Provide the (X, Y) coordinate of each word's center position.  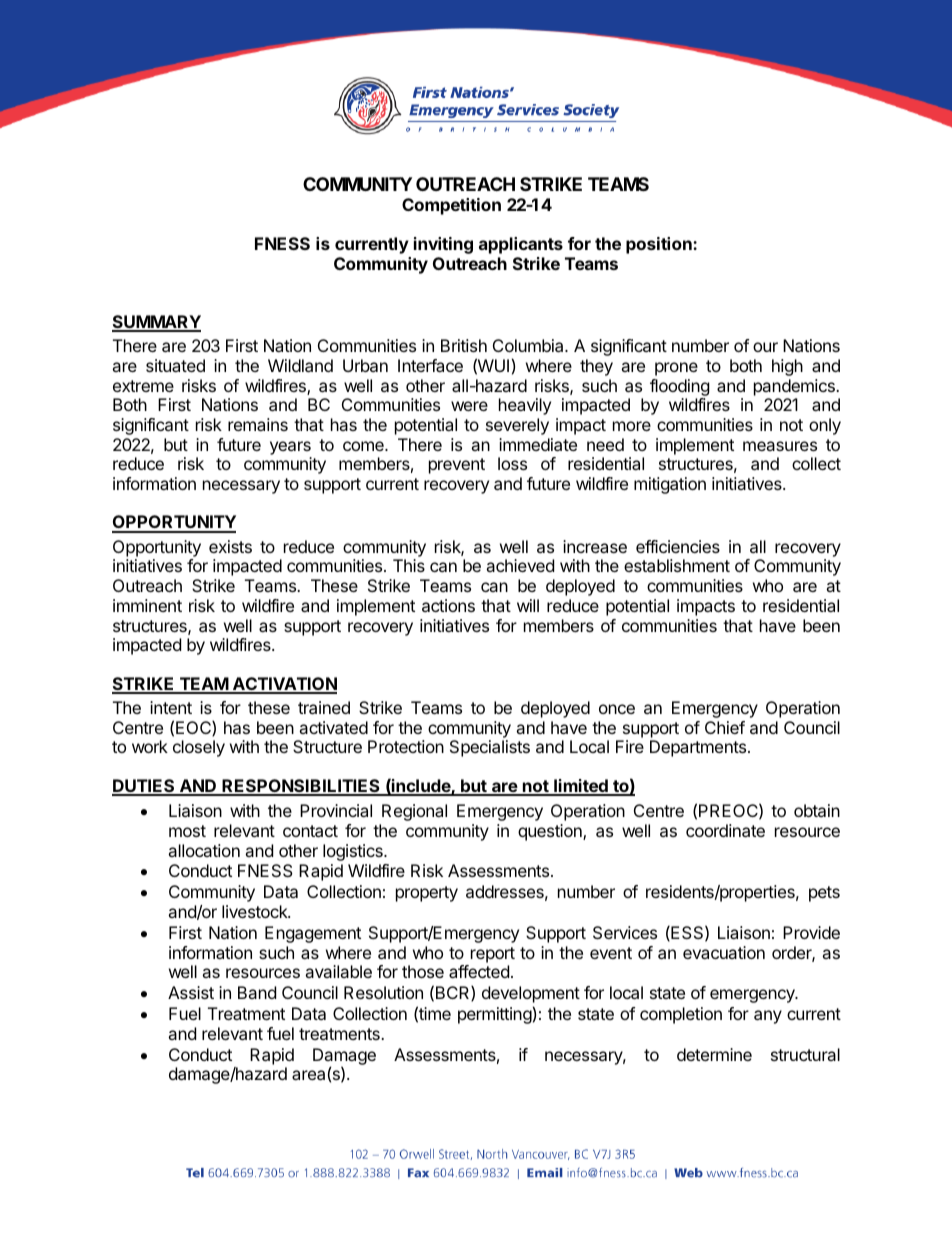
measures (780, 446)
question (551, 832)
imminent (147, 605)
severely (517, 426)
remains (258, 424)
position (660, 245)
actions (448, 605)
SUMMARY (156, 323)
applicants (521, 245)
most (187, 831)
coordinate (725, 830)
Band (257, 992)
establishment (677, 565)
